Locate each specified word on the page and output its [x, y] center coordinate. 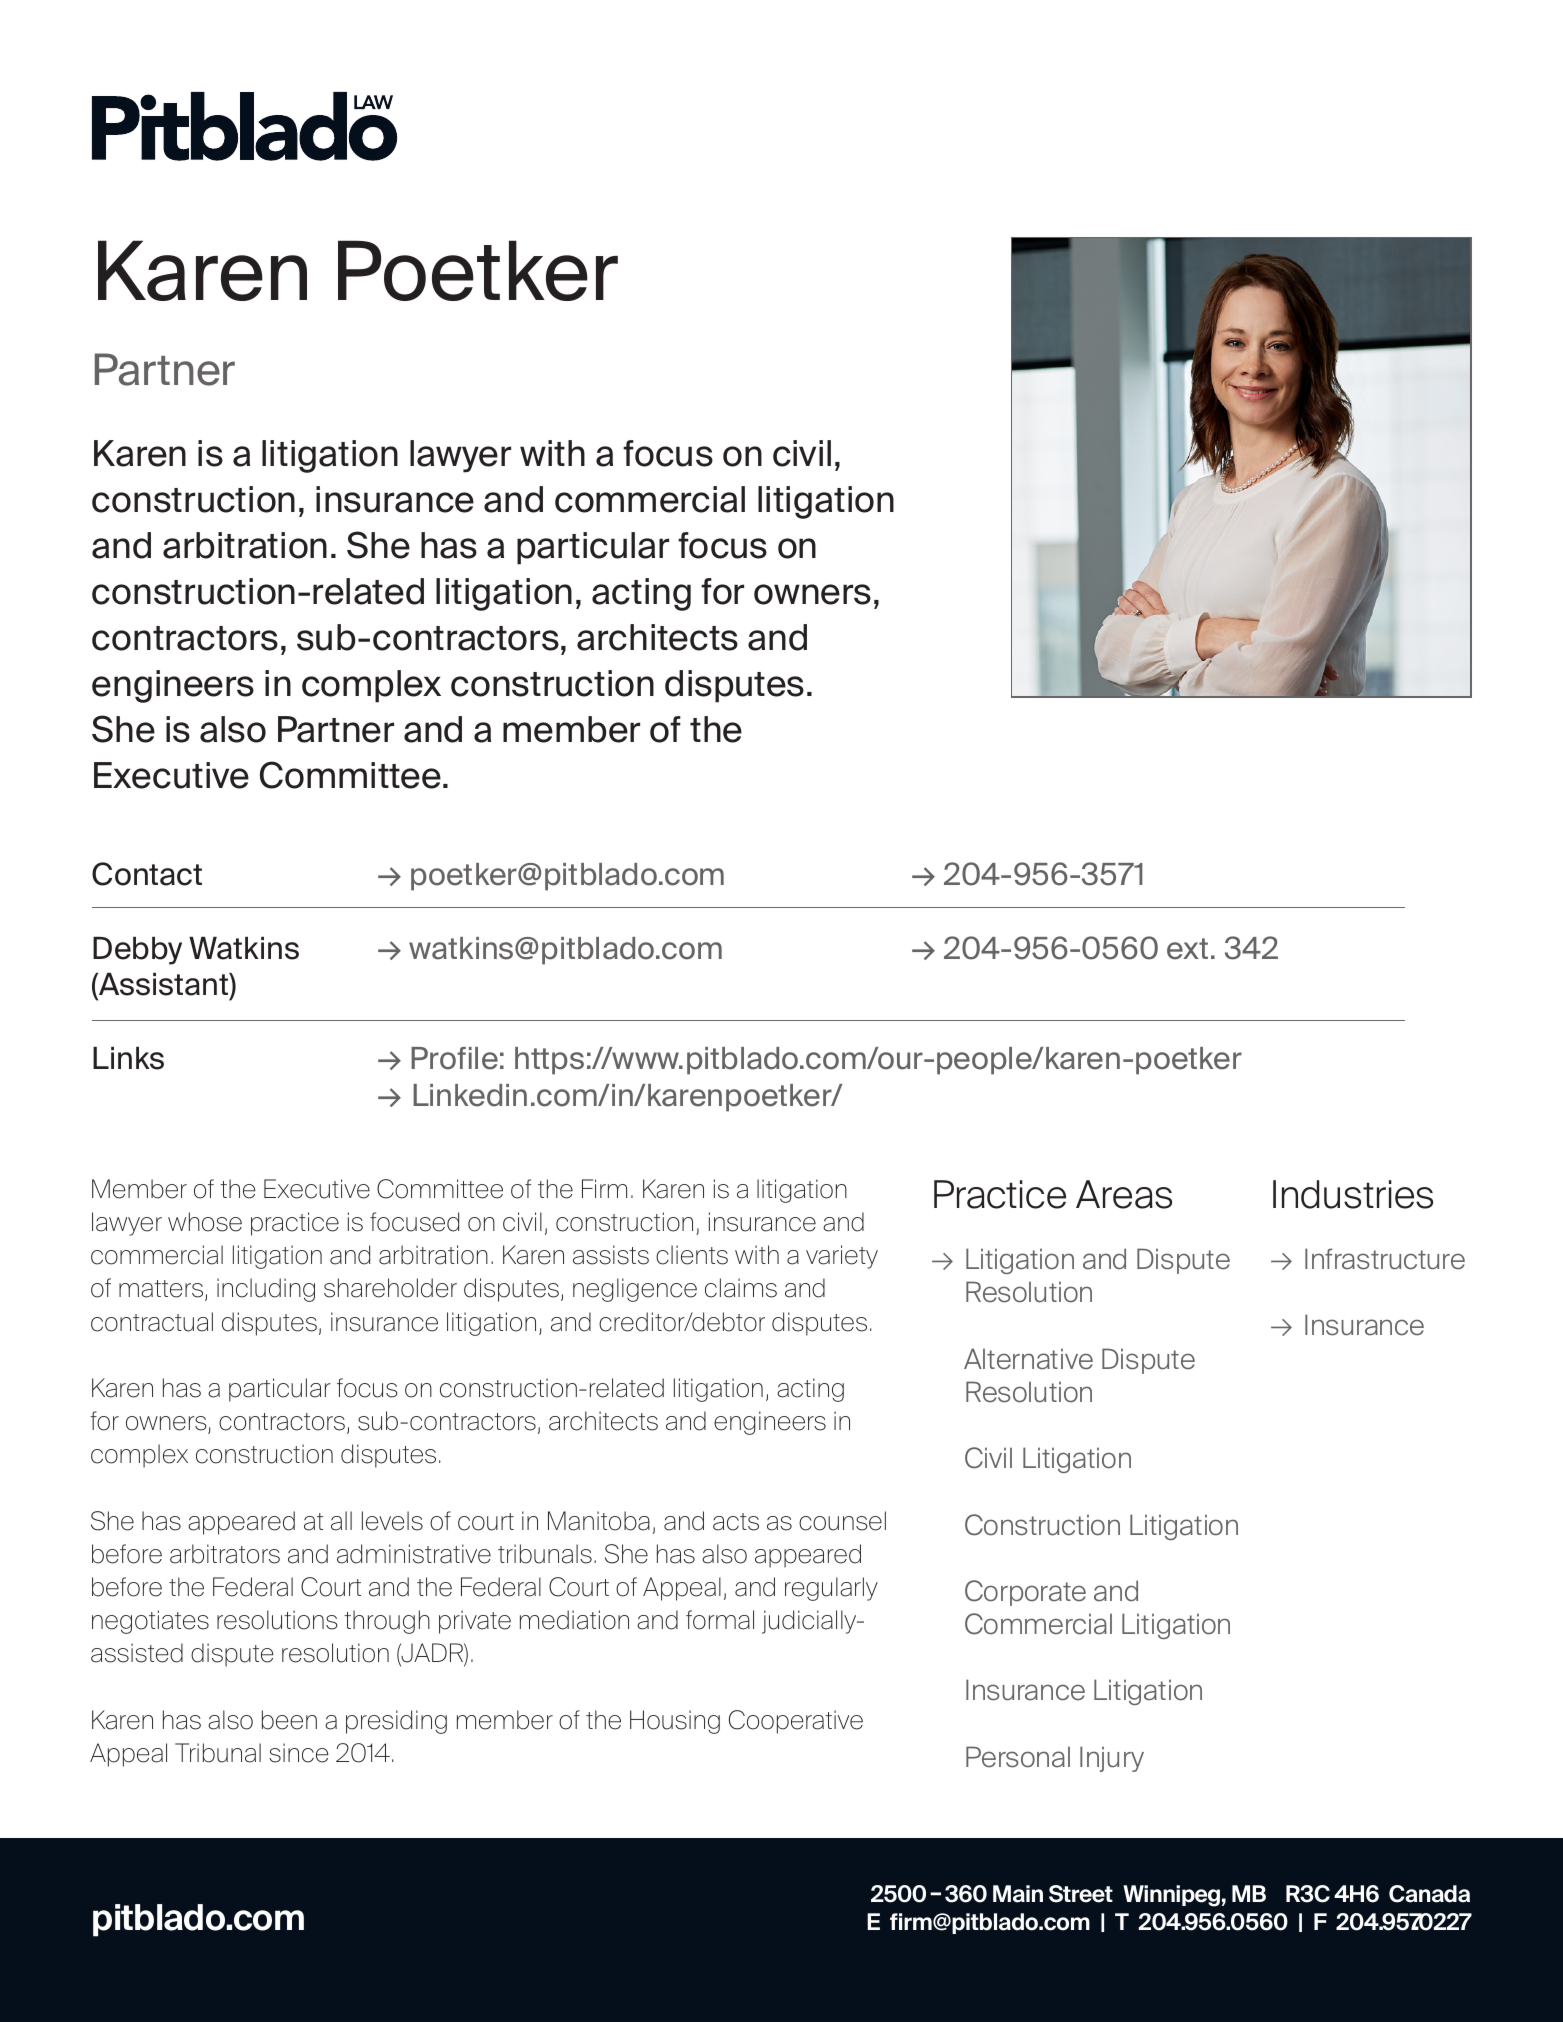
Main [1018, 1894]
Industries [1353, 1194]
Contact [147, 874]
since [299, 1753]
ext [1187, 949]
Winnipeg [1171, 1896]
